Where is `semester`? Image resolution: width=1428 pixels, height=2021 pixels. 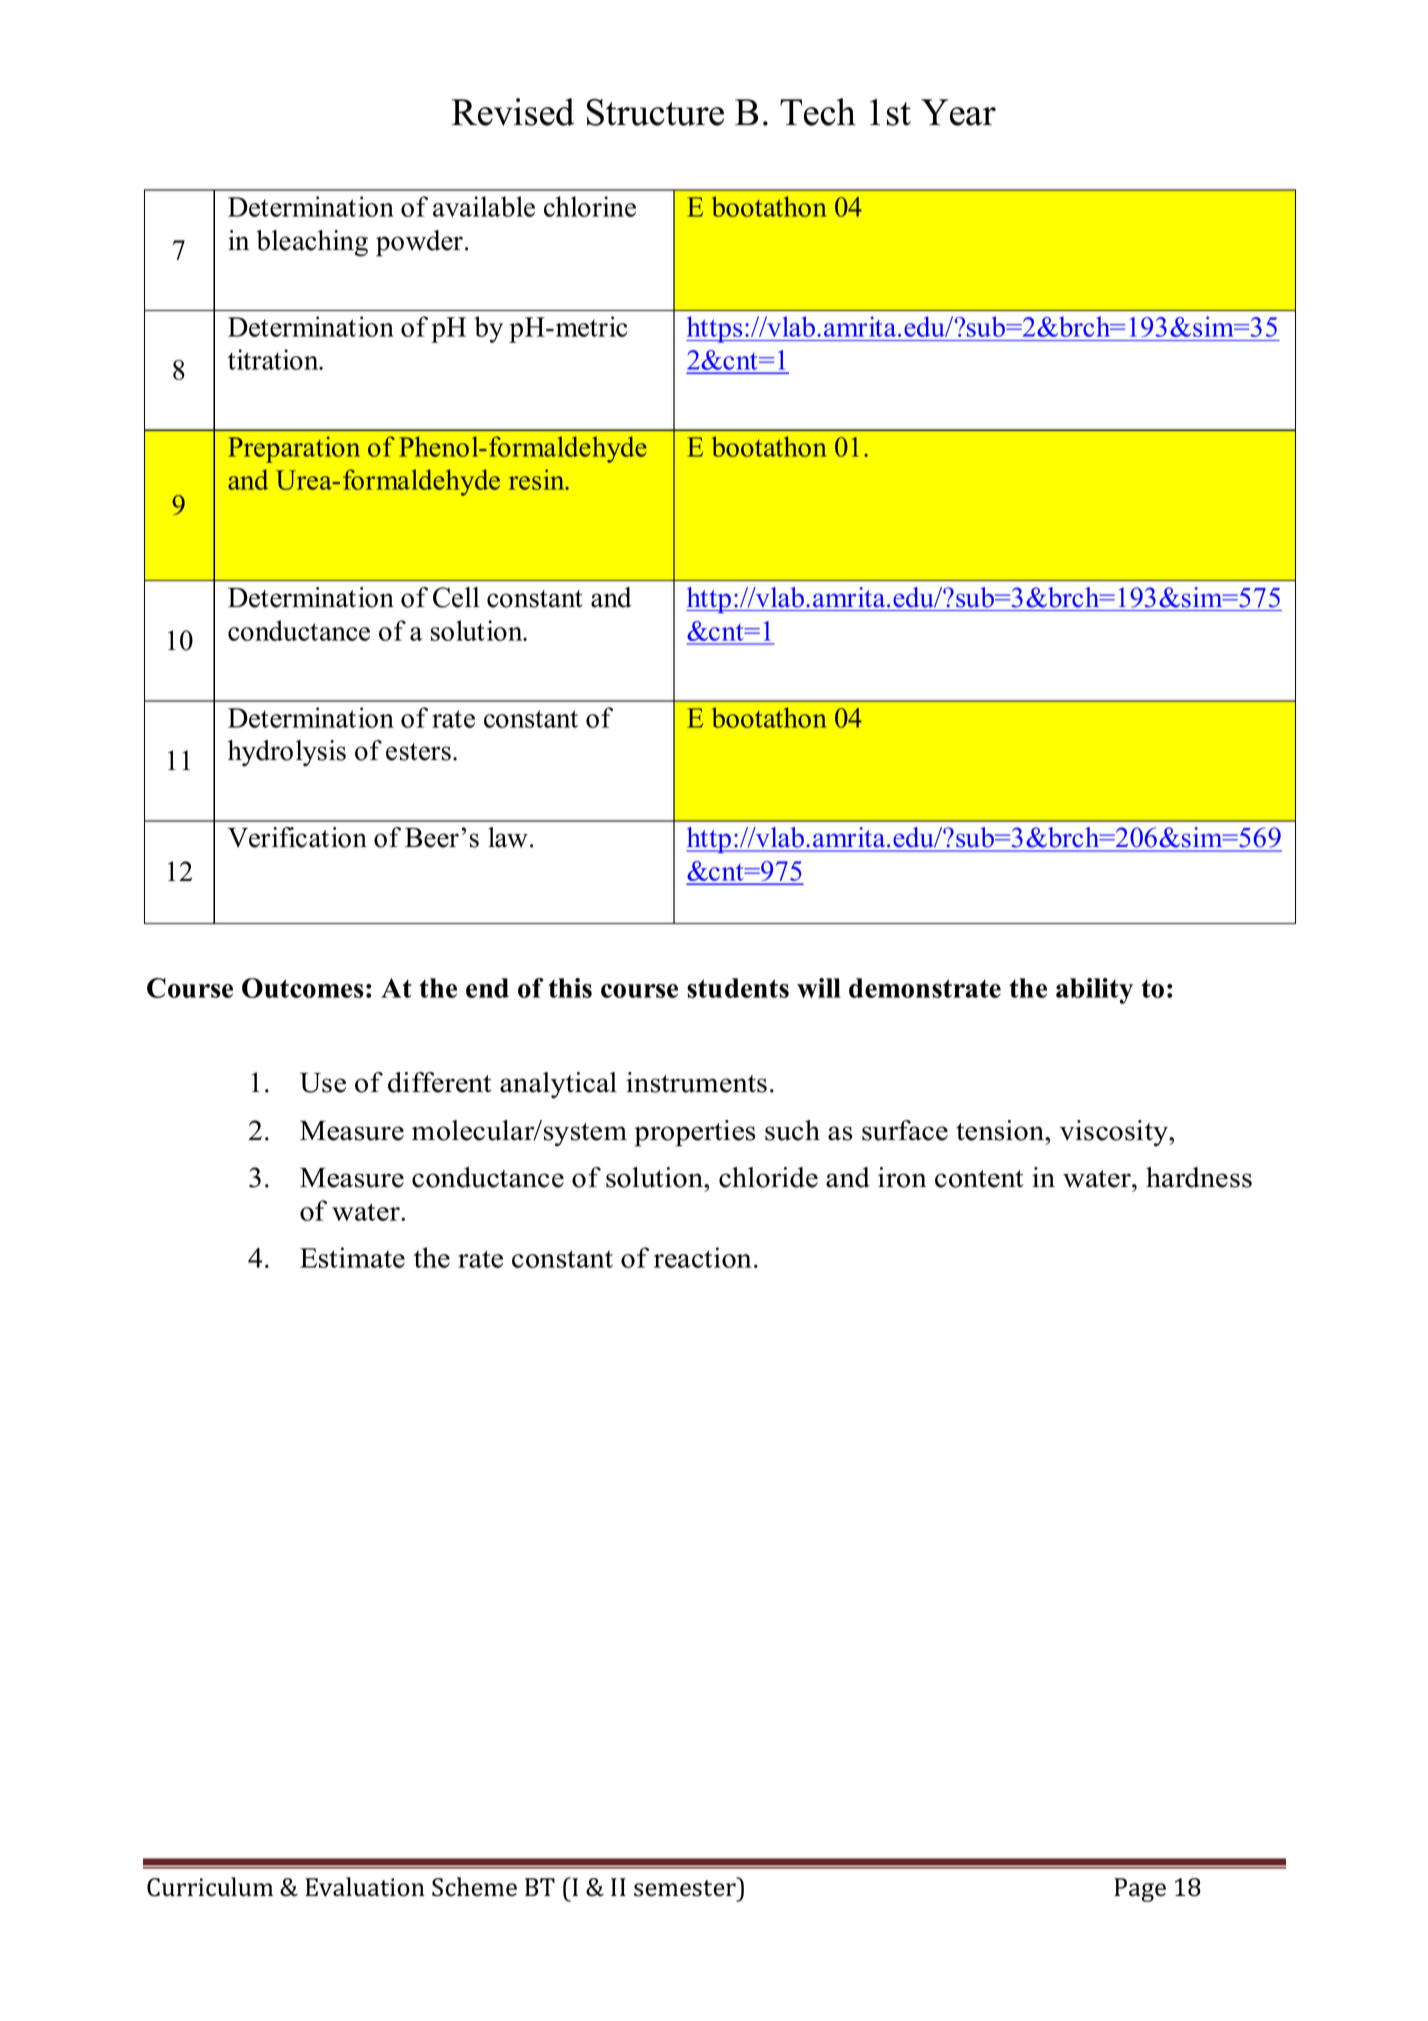
semester is located at coordinates (686, 1887).
